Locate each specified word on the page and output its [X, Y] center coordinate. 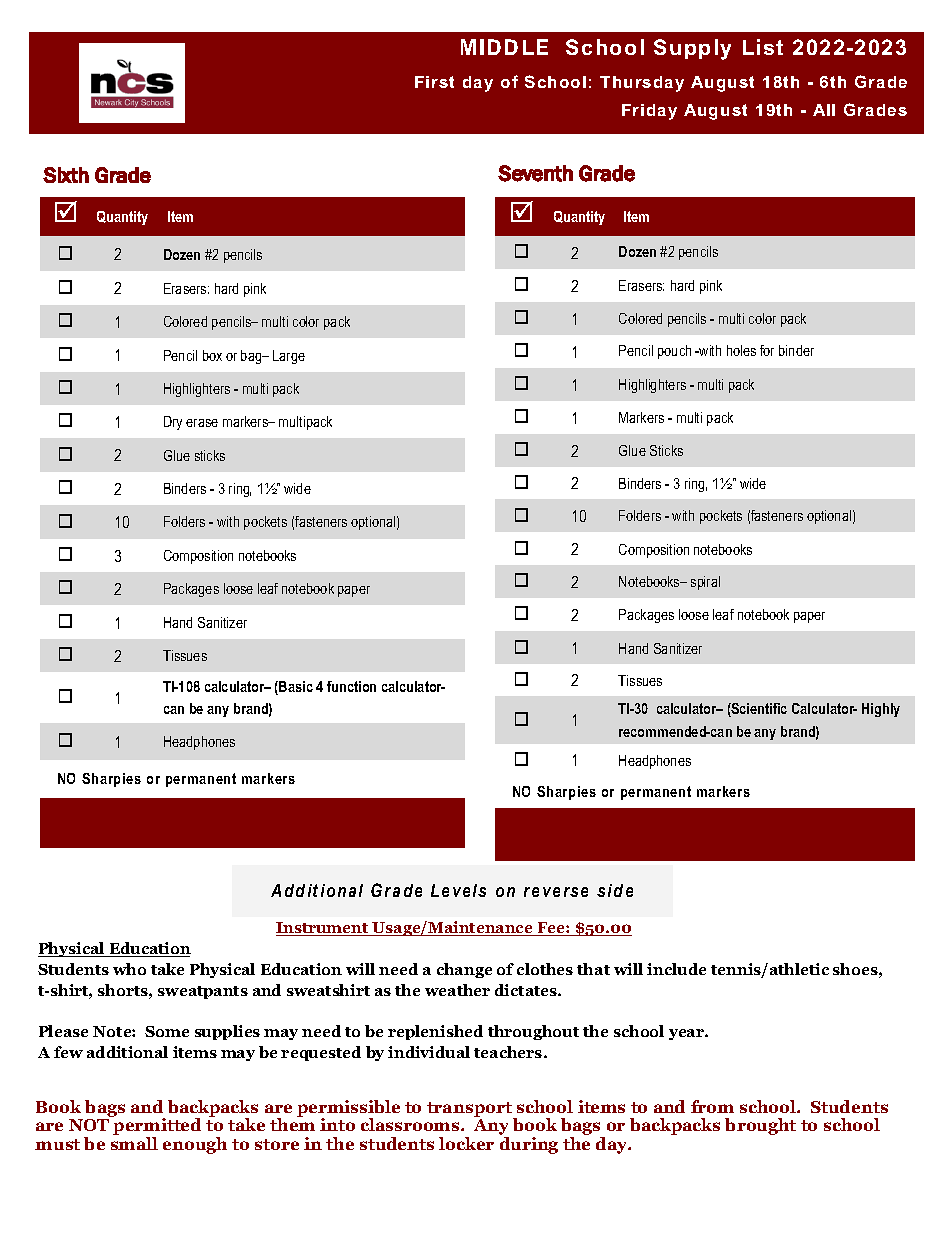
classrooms [411, 1124]
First [434, 82]
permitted [156, 1127]
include [676, 969]
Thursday [642, 84]
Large [289, 357]
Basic [295, 688]
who [129, 969]
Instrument [323, 929]
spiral [705, 583]
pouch [674, 352]
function [351, 686]
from [712, 1106]
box [212, 355]
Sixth [66, 175]
